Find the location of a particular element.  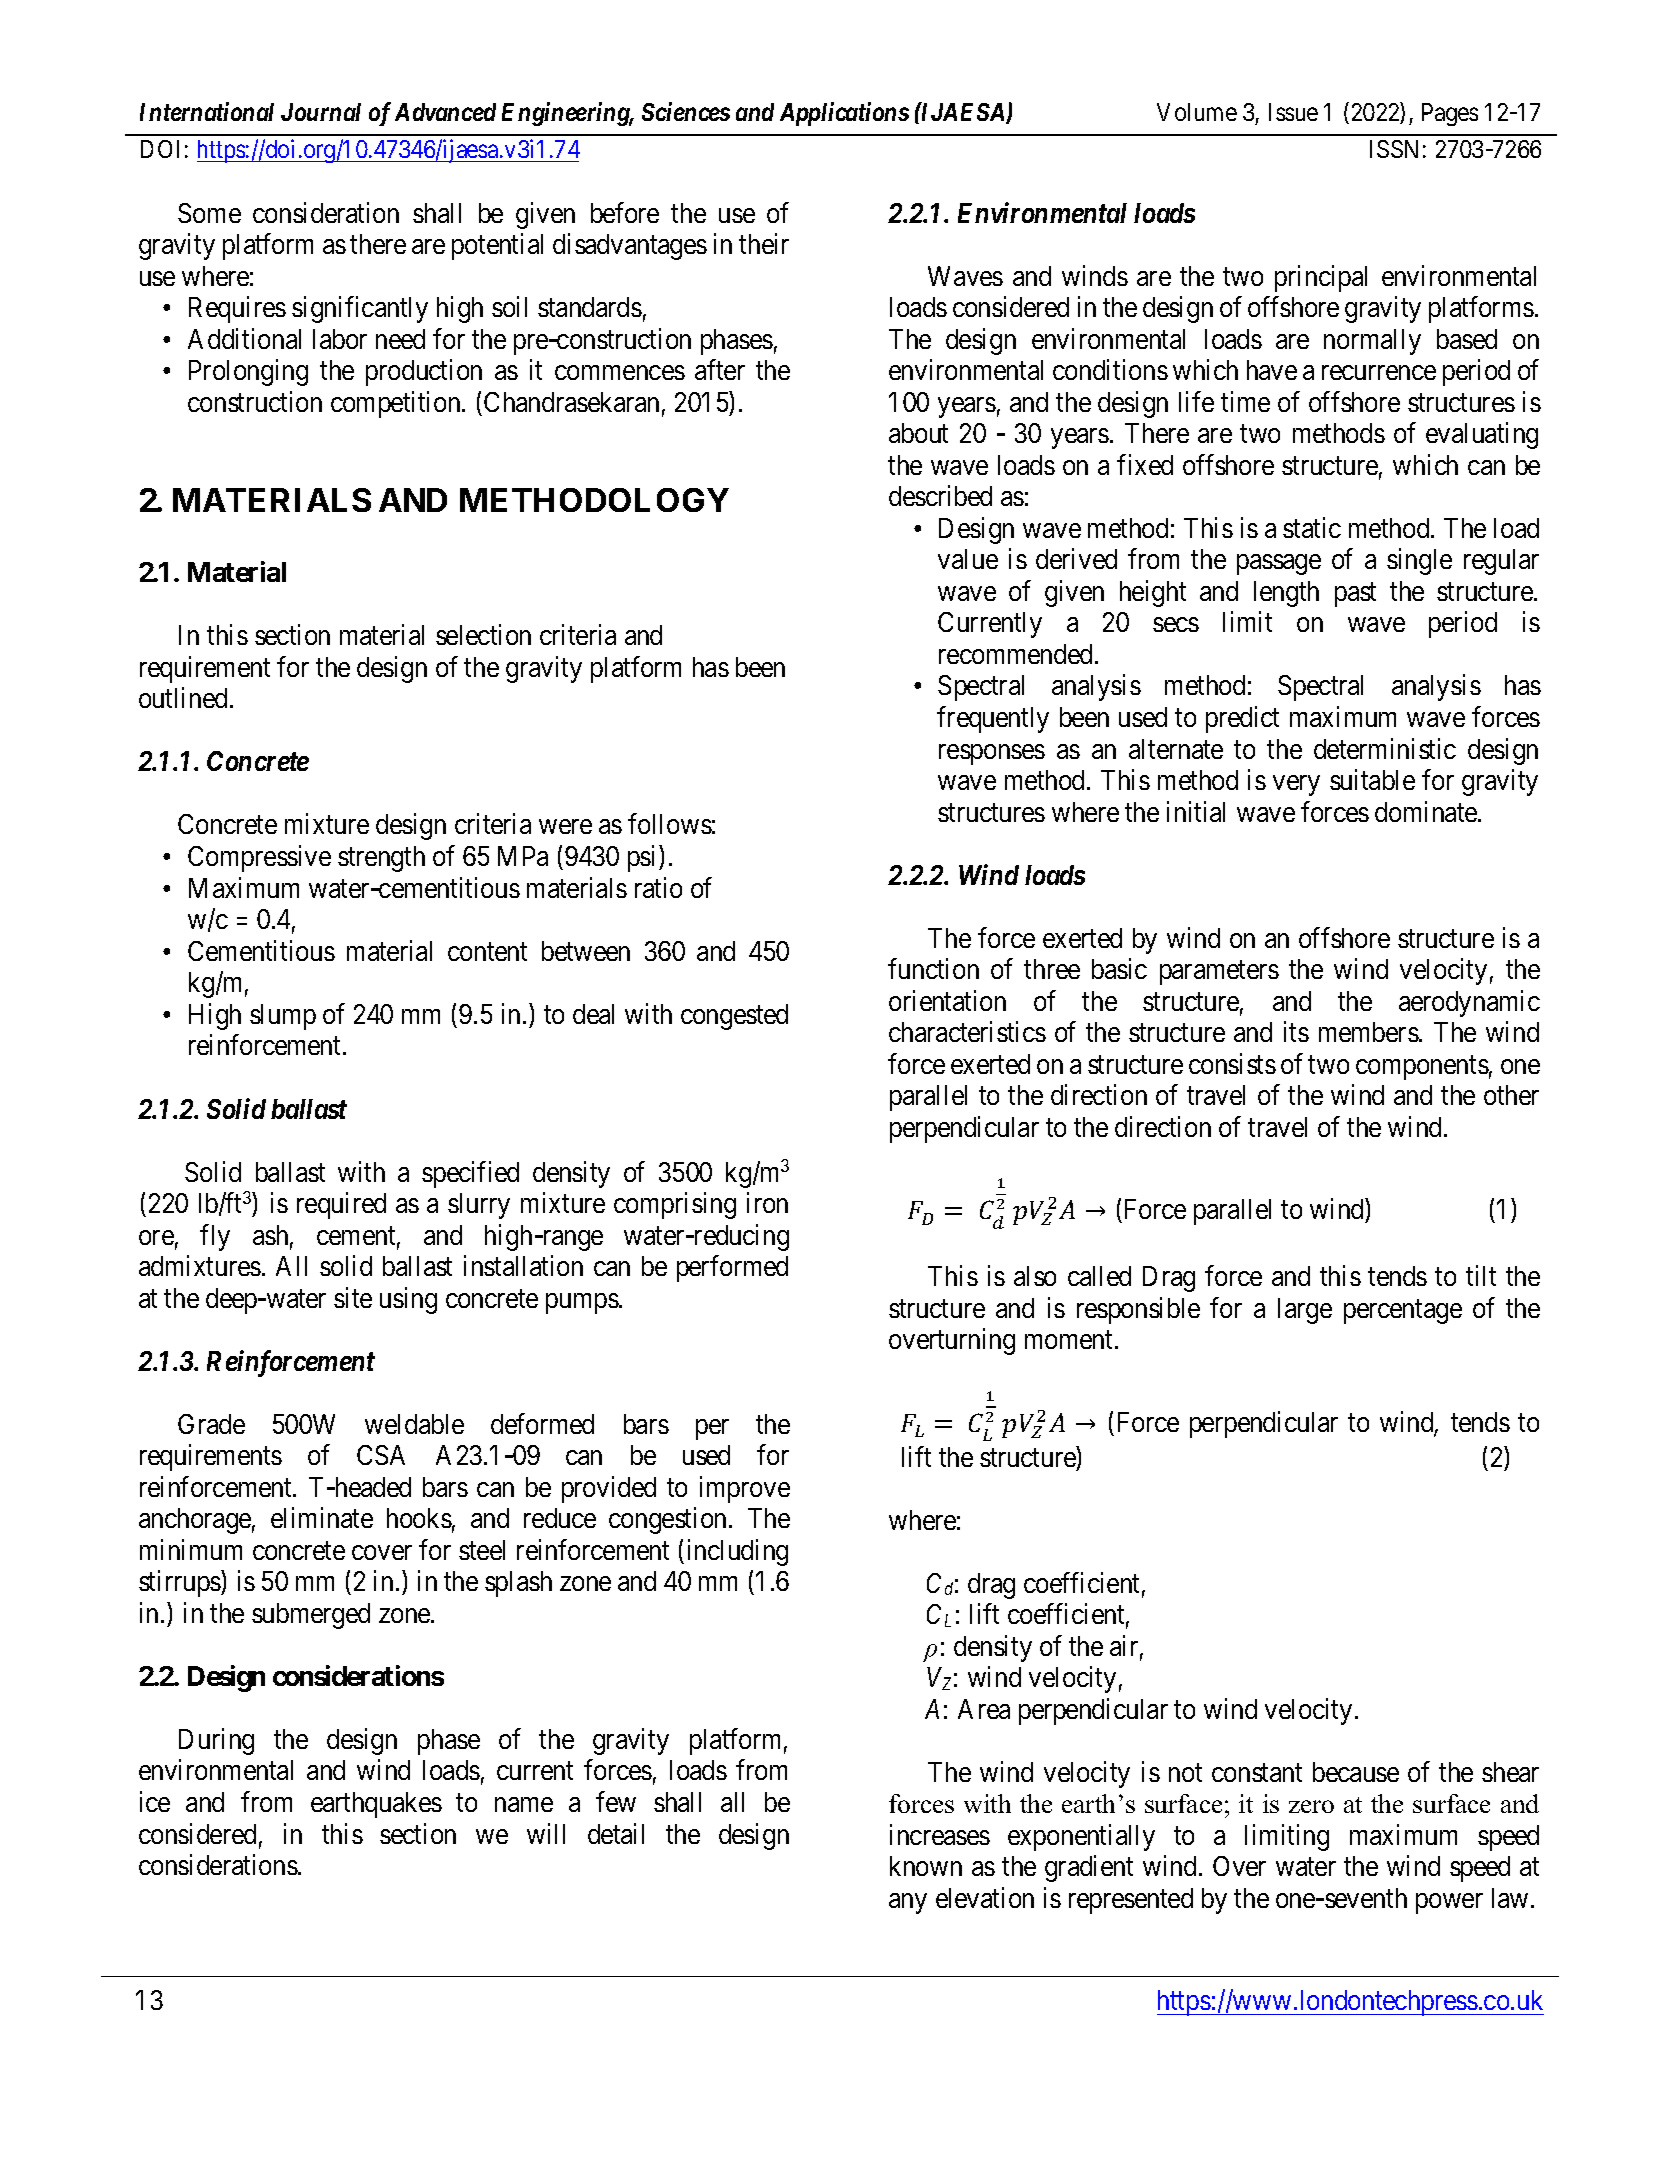

ice is located at coordinates (155, 1801).
